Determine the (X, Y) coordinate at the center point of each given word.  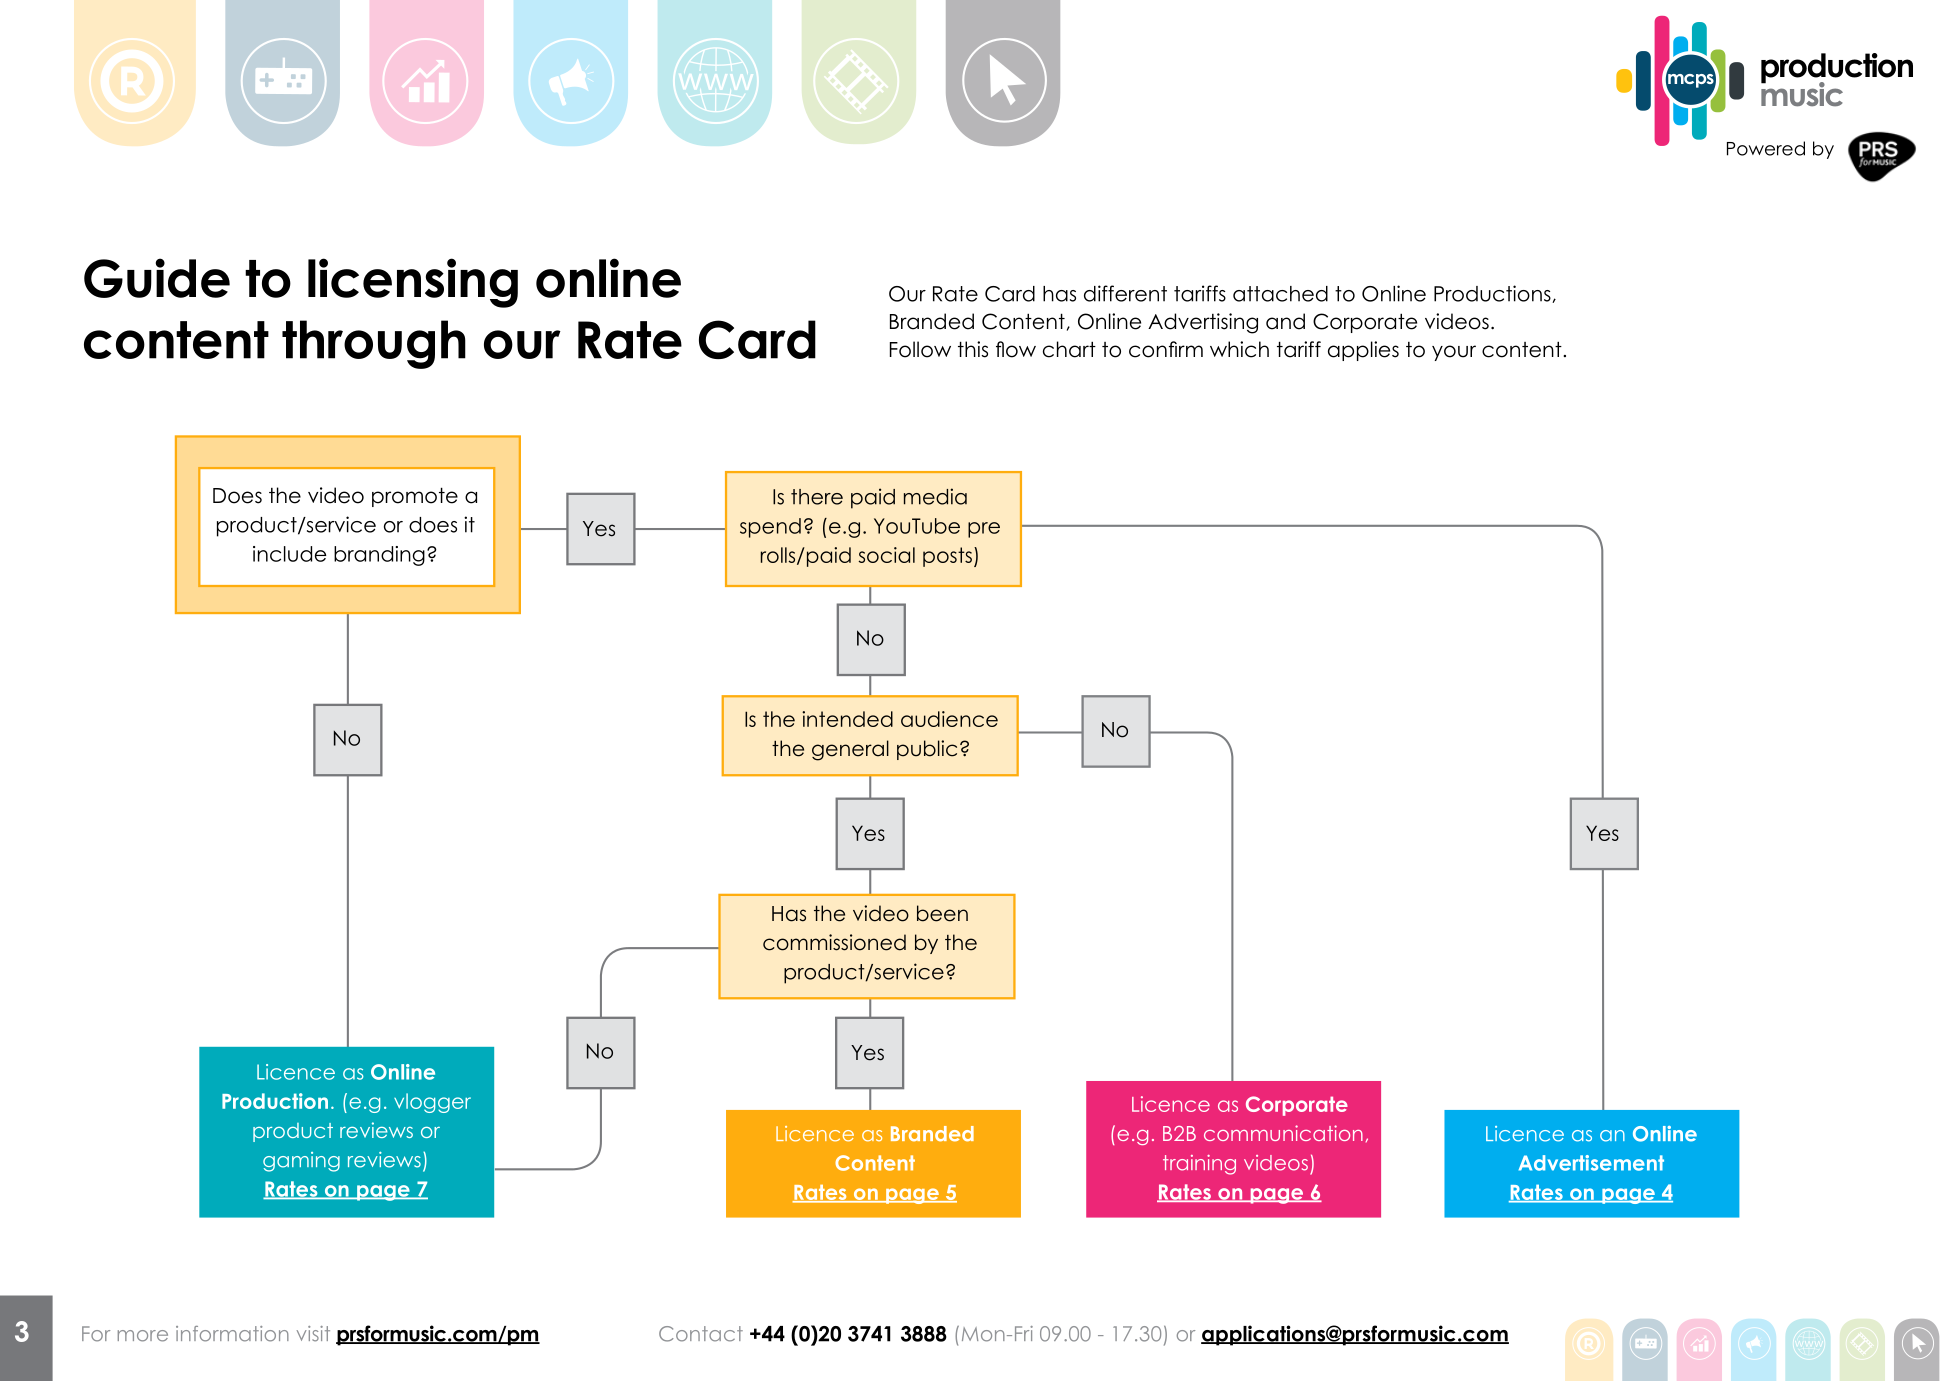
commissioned (834, 942)
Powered (1766, 148)
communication (1283, 1133)
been (942, 913)
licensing (413, 283)
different (1125, 293)
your (1454, 353)
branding (379, 556)
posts (947, 557)
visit (313, 1334)
